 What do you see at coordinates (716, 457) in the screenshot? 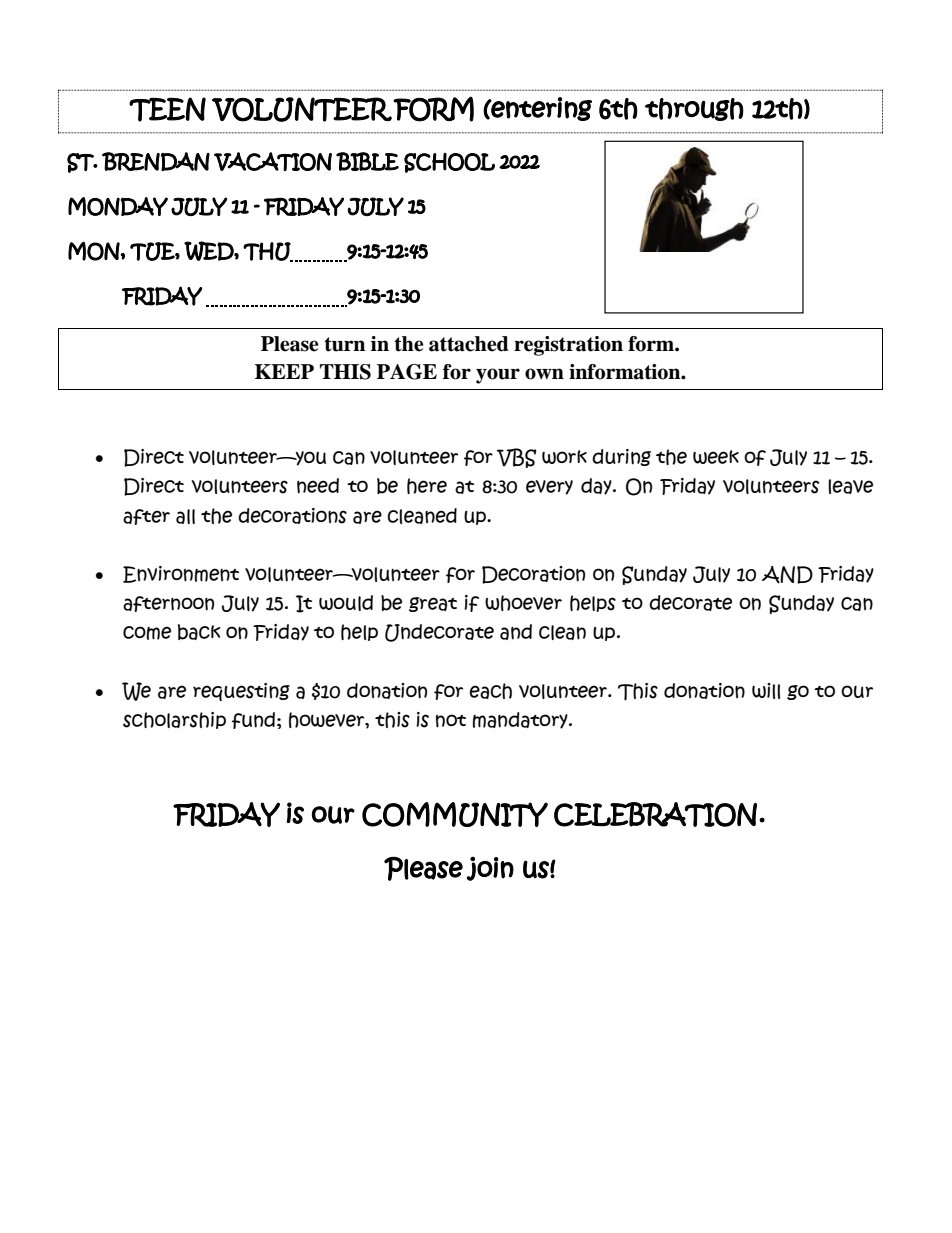
I see `week` at bounding box center [716, 457].
